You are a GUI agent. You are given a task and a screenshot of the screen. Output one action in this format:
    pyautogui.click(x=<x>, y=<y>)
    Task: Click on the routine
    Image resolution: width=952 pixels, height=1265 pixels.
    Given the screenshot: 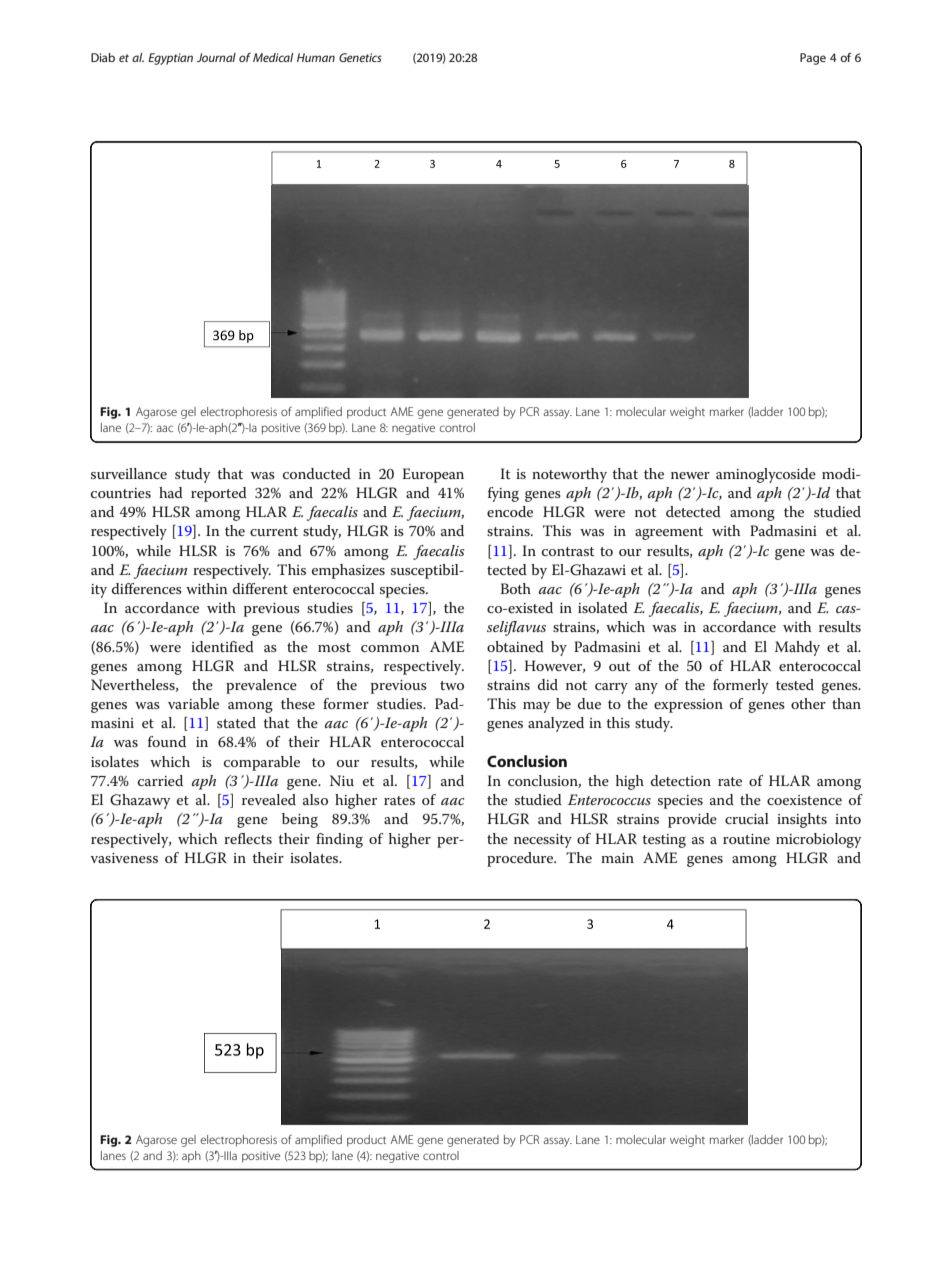 What is the action you would take?
    pyautogui.click(x=746, y=839)
